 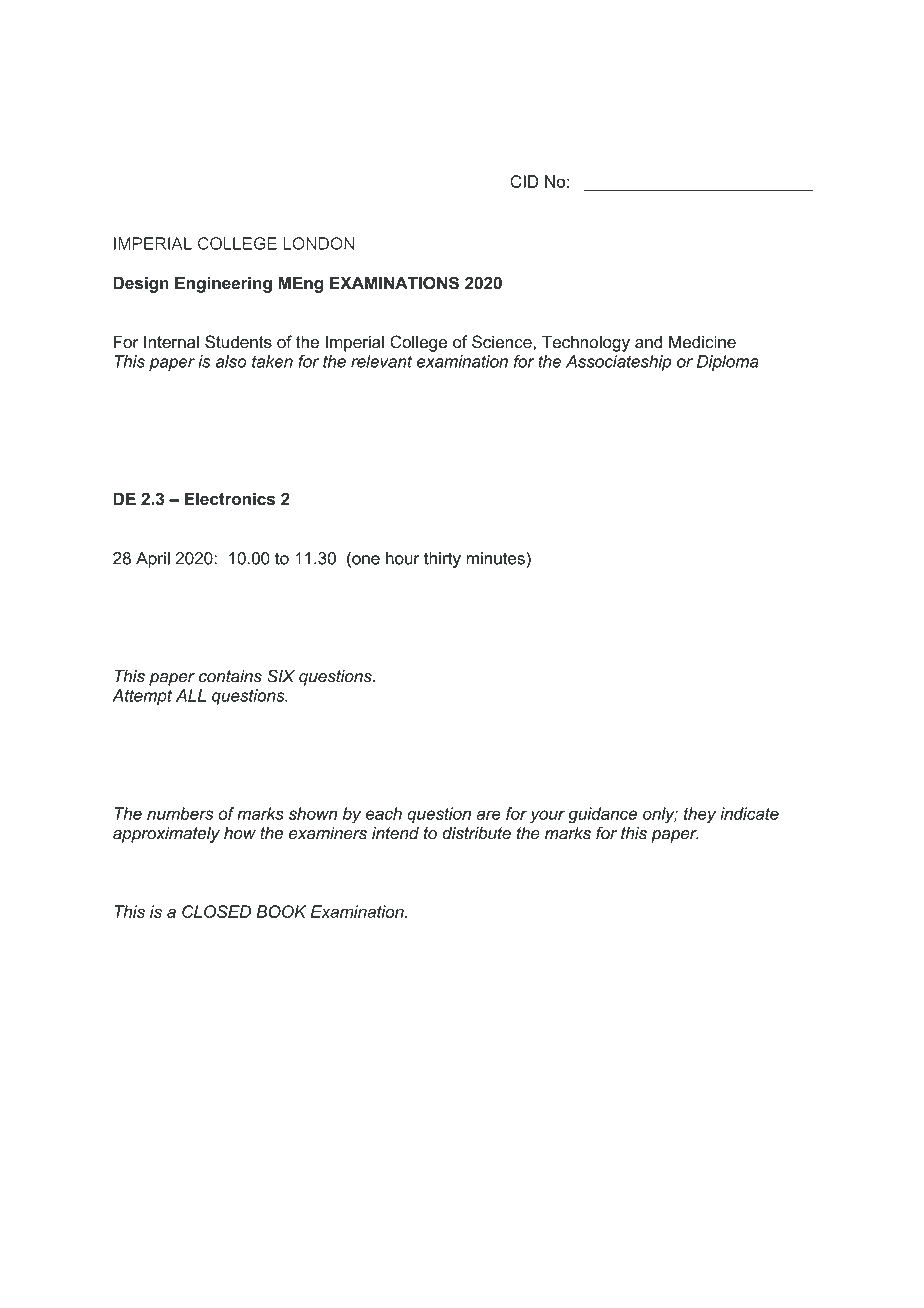 What do you see at coordinates (230, 499) in the screenshot?
I see `Electronics` at bounding box center [230, 499].
